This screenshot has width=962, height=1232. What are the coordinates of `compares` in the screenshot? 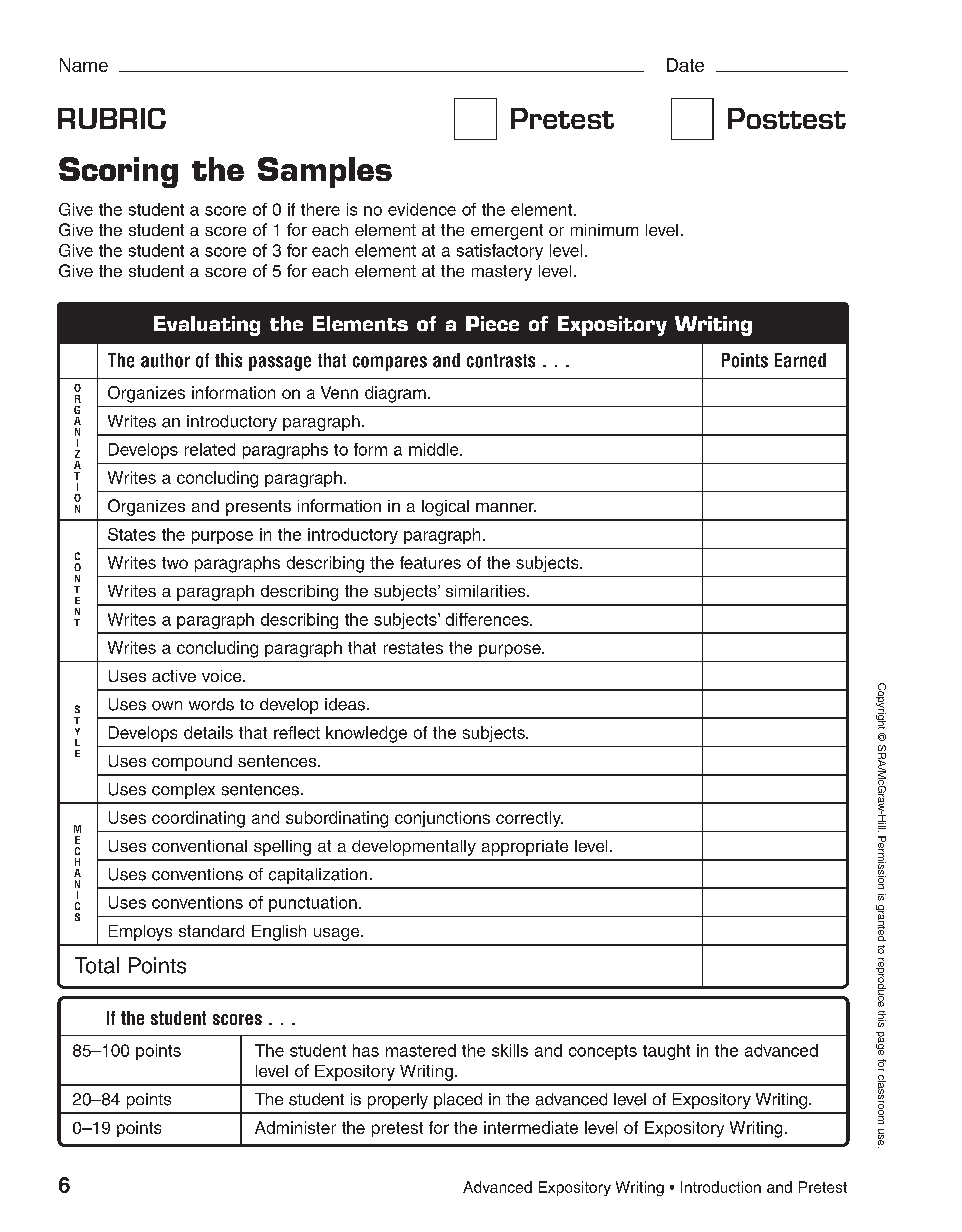 It's located at (390, 363).
